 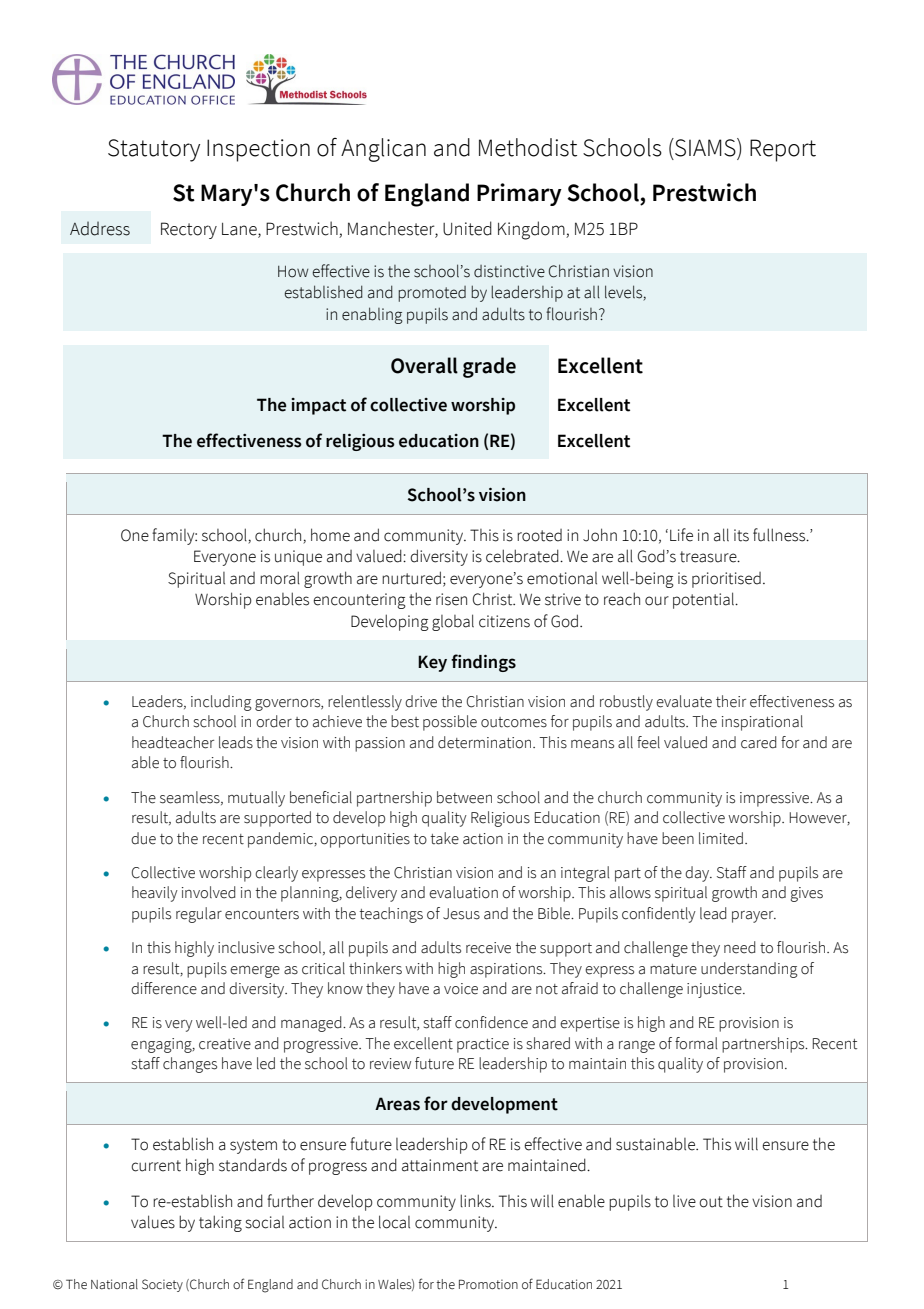 I want to click on Report, so click(x=783, y=150).
